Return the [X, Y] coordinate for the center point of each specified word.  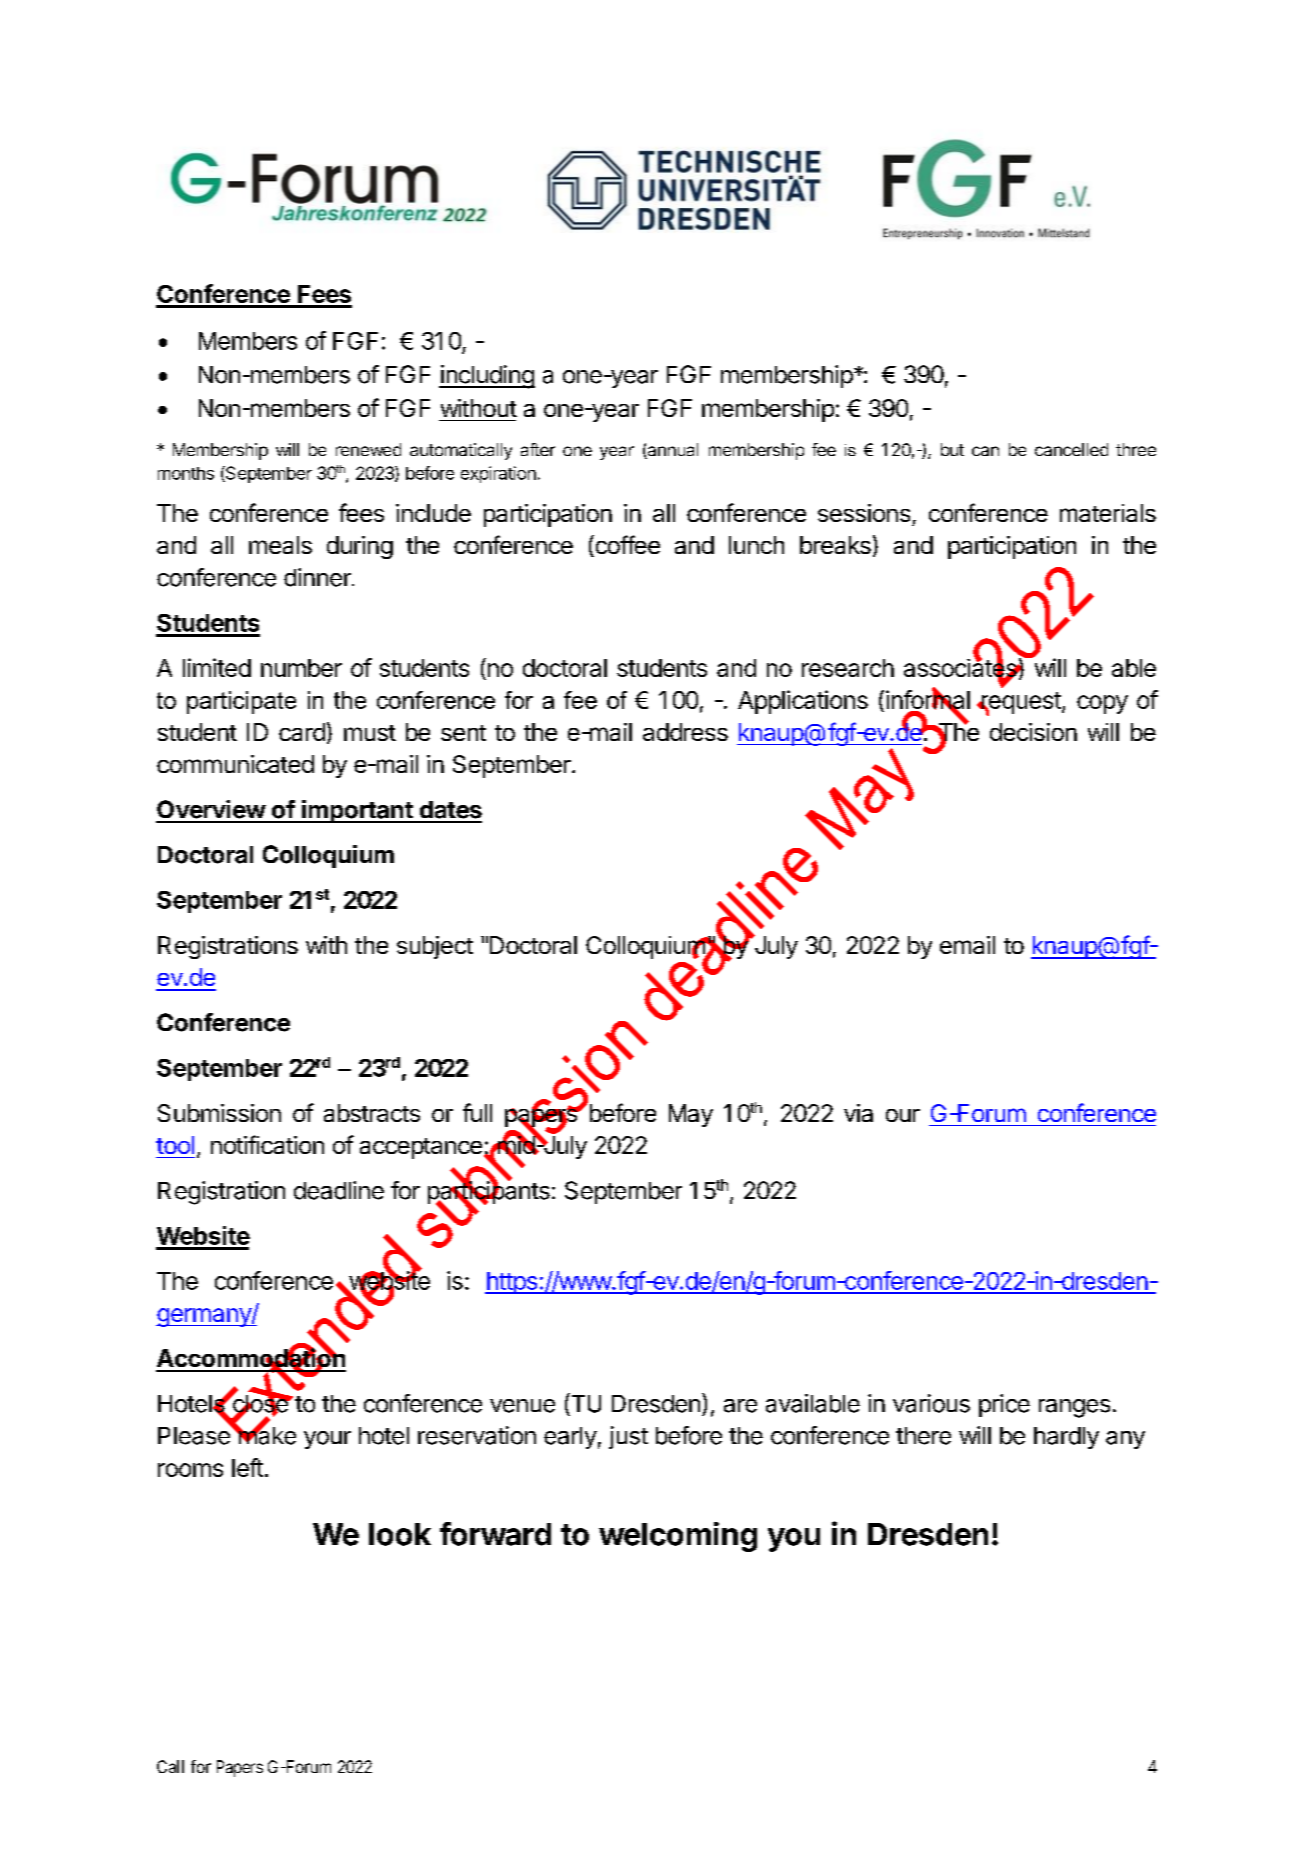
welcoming [678, 1537]
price [1004, 1405]
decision [1033, 732]
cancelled [1071, 449]
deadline [339, 1190]
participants [489, 1193]
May [691, 1115]
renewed [368, 449]
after [538, 449]
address [685, 732]
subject [435, 947]
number [301, 668]
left [247, 1467]
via [858, 1113]
